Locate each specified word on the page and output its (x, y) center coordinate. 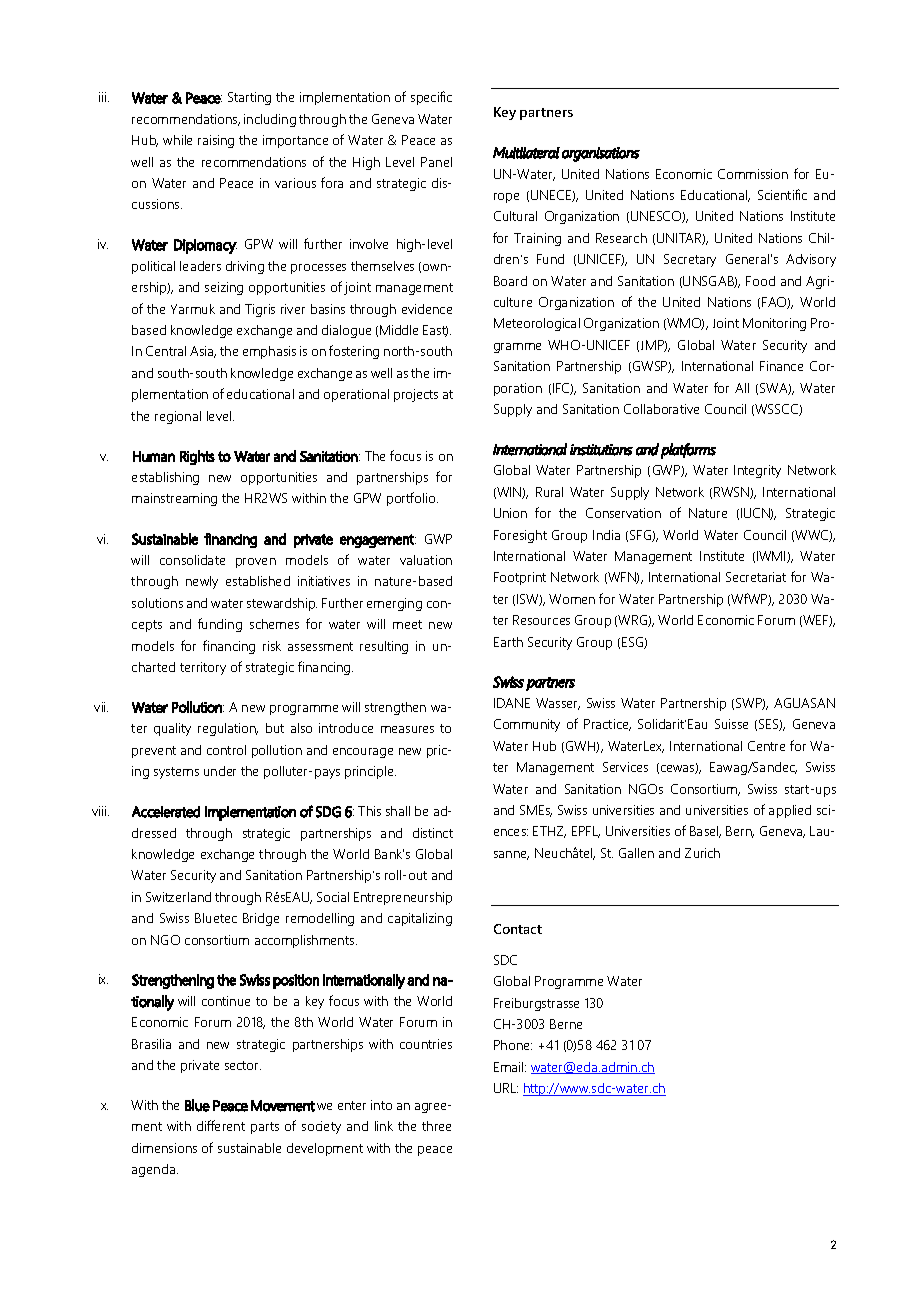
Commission (753, 174)
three (436, 1126)
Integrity (757, 471)
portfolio (412, 499)
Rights (197, 457)
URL (506, 1088)
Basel (705, 832)
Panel (436, 162)
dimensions (164, 1148)
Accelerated (166, 812)
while (177, 140)
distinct (433, 833)
